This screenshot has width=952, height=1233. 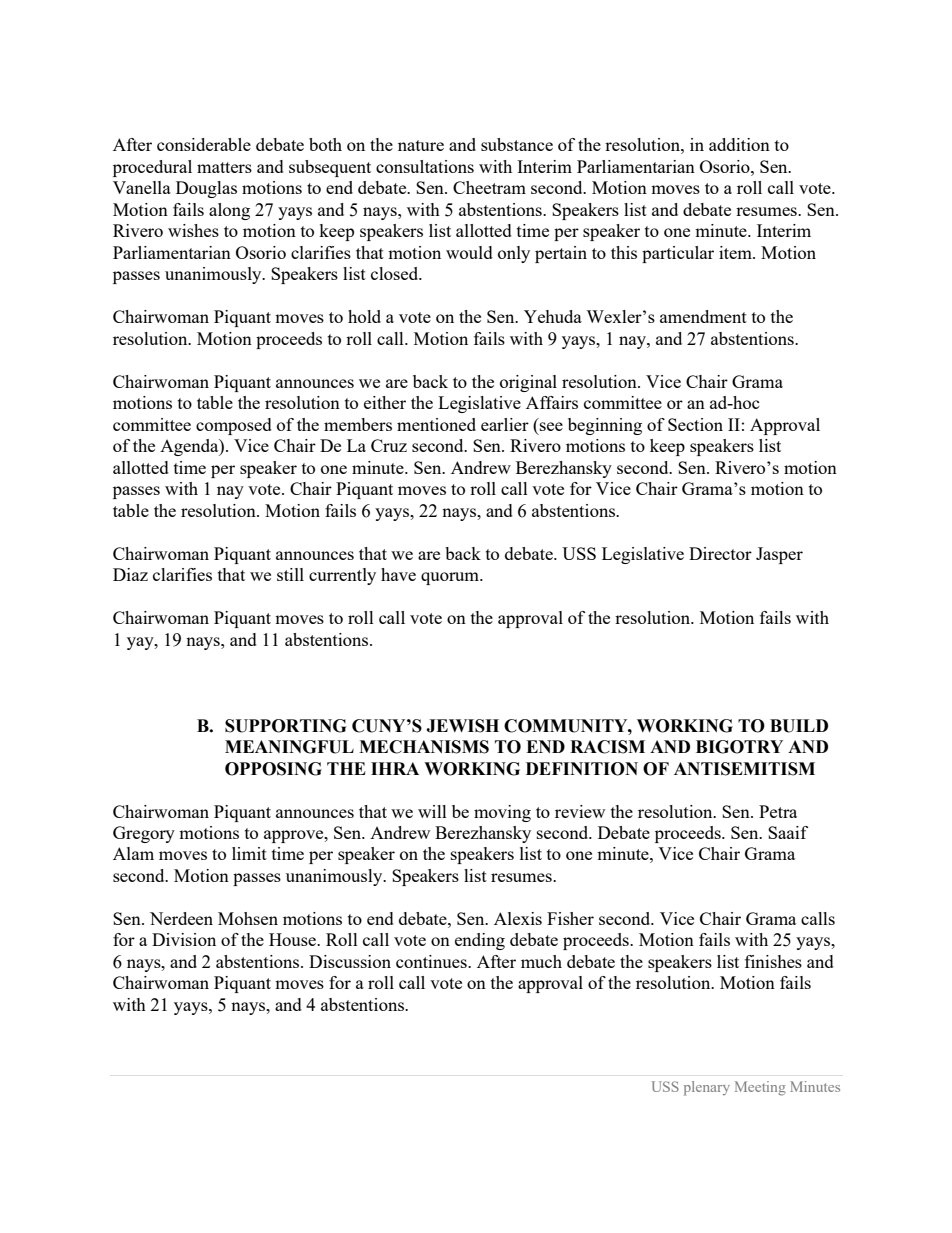 What do you see at coordinates (425, 166) in the screenshot?
I see `consultations` at bounding box center [425, 166].
